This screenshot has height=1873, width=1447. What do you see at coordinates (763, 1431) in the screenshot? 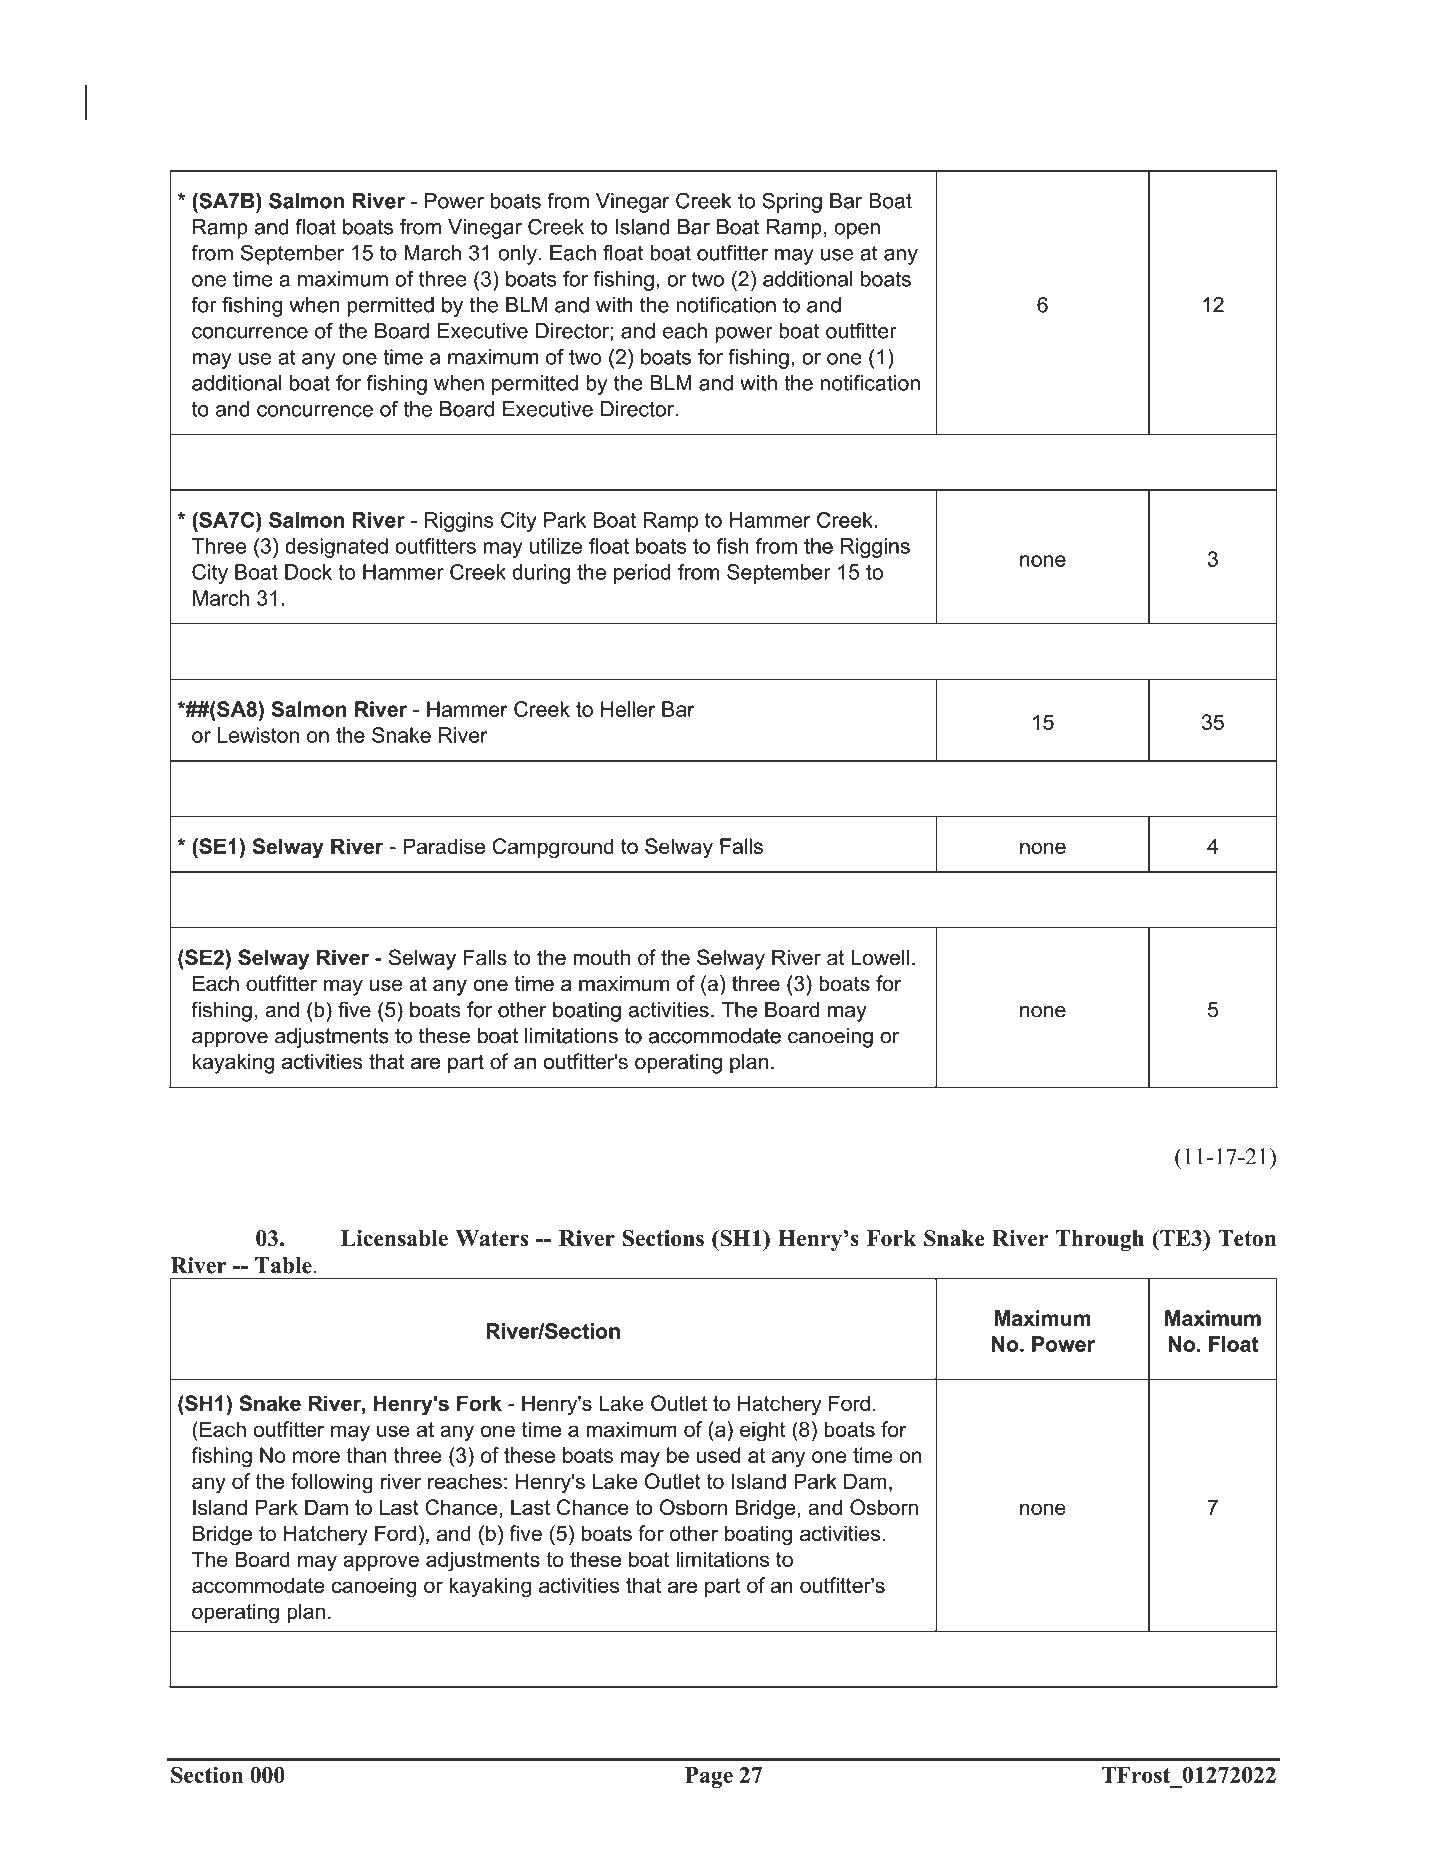
I see `eight` at bounding box center [763, 1431].
